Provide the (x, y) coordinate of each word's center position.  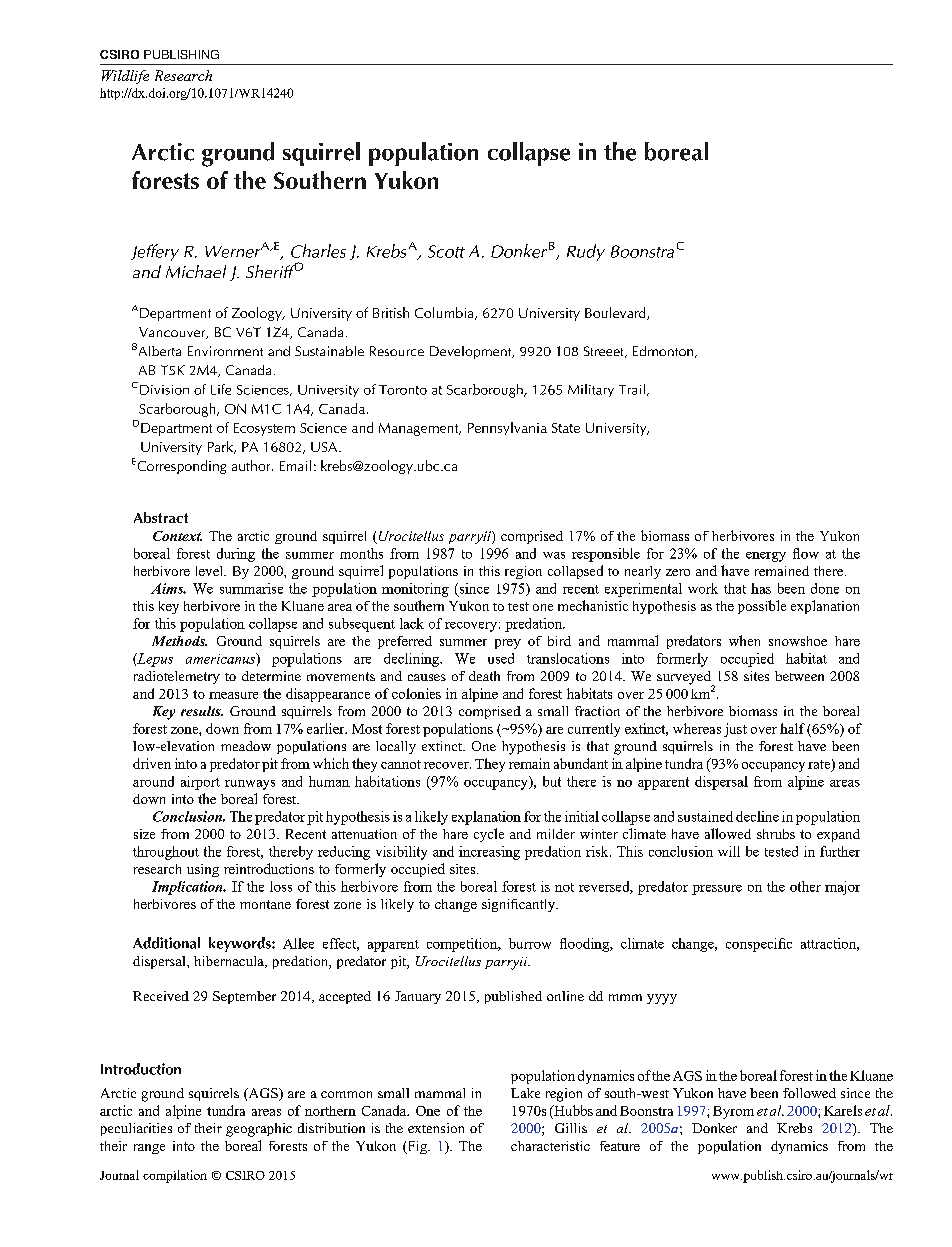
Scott (446, 251)
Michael (196, 271)
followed (809, 1093)
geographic (259, 1130)
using (203, 870)
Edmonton (664, 352)
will (729, 851)
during (236, 555)
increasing (489, 853)
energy (766, 557)
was (554, 555)
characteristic (550, 1146)
